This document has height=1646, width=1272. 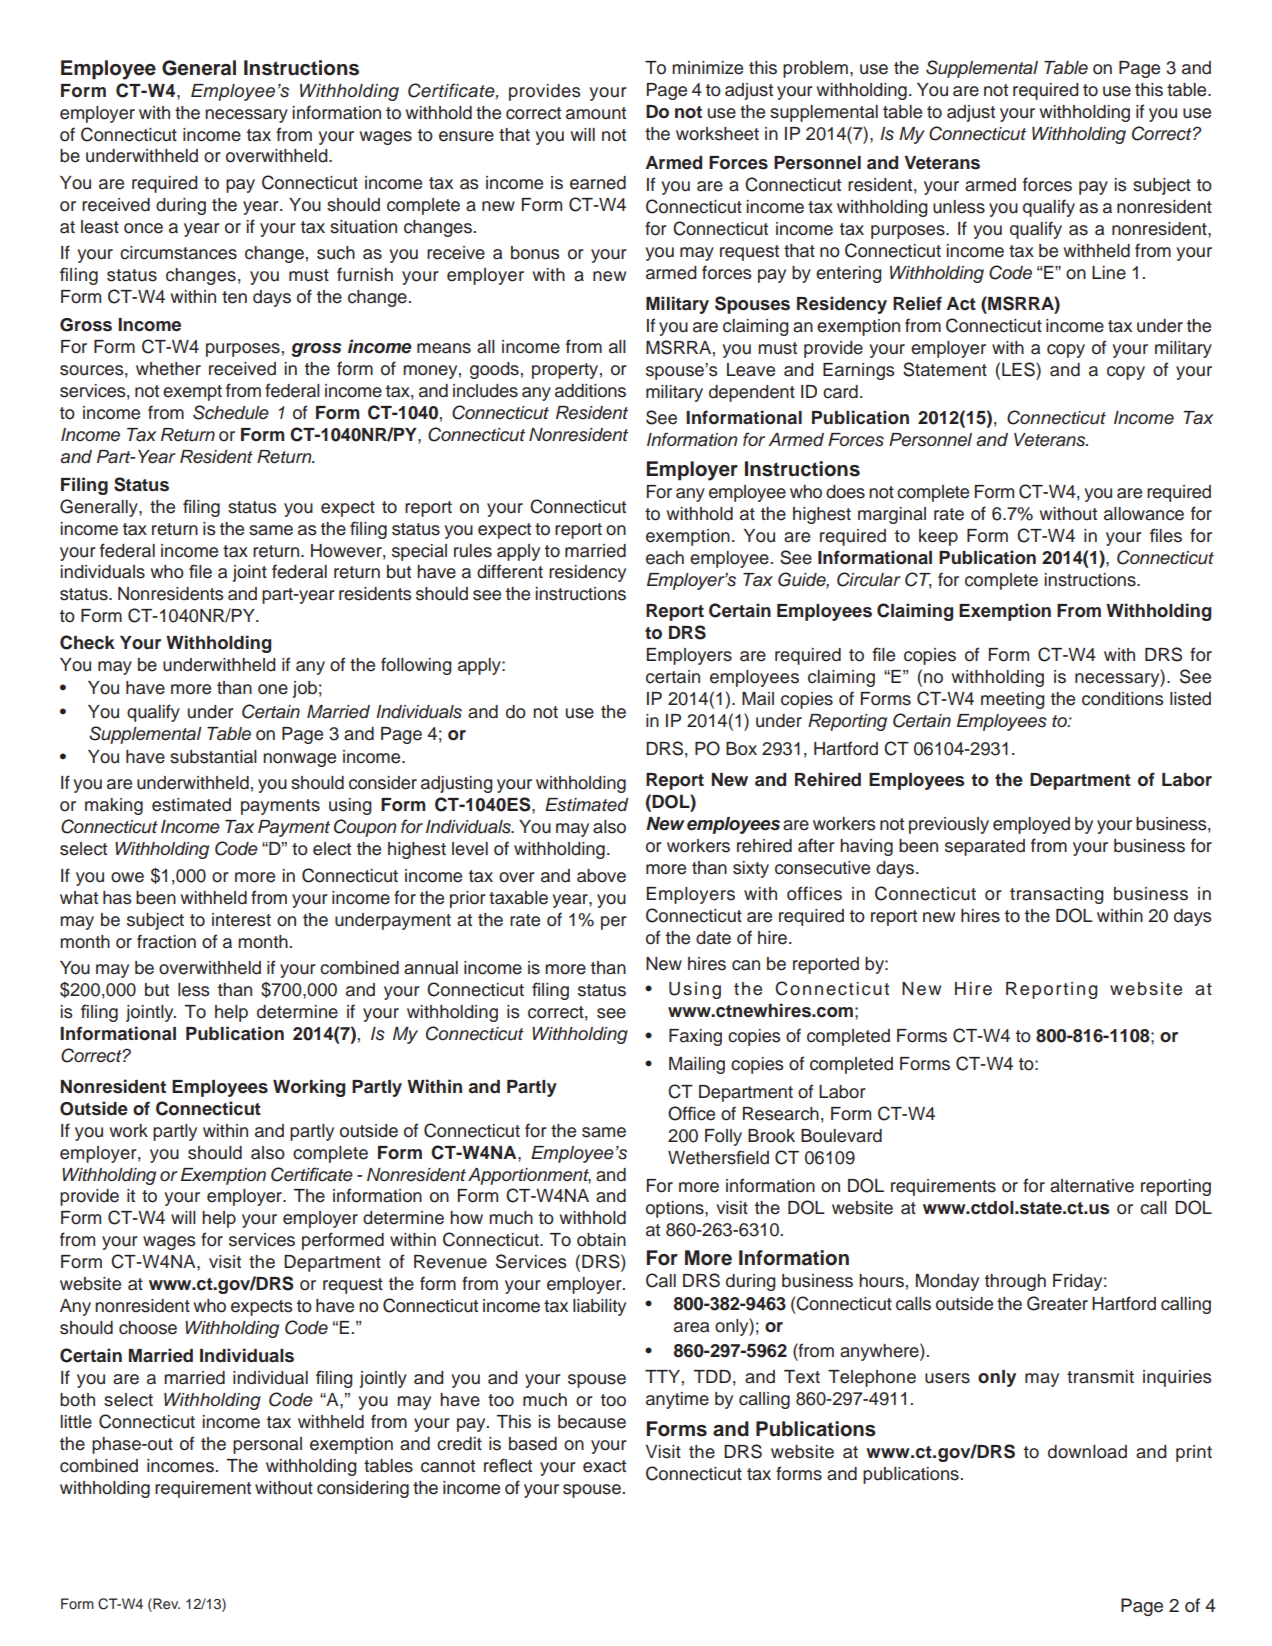 What do you see at coordinates (1144, 514) in the document?
I see `allowance` at bounding box center [1144, 514].
